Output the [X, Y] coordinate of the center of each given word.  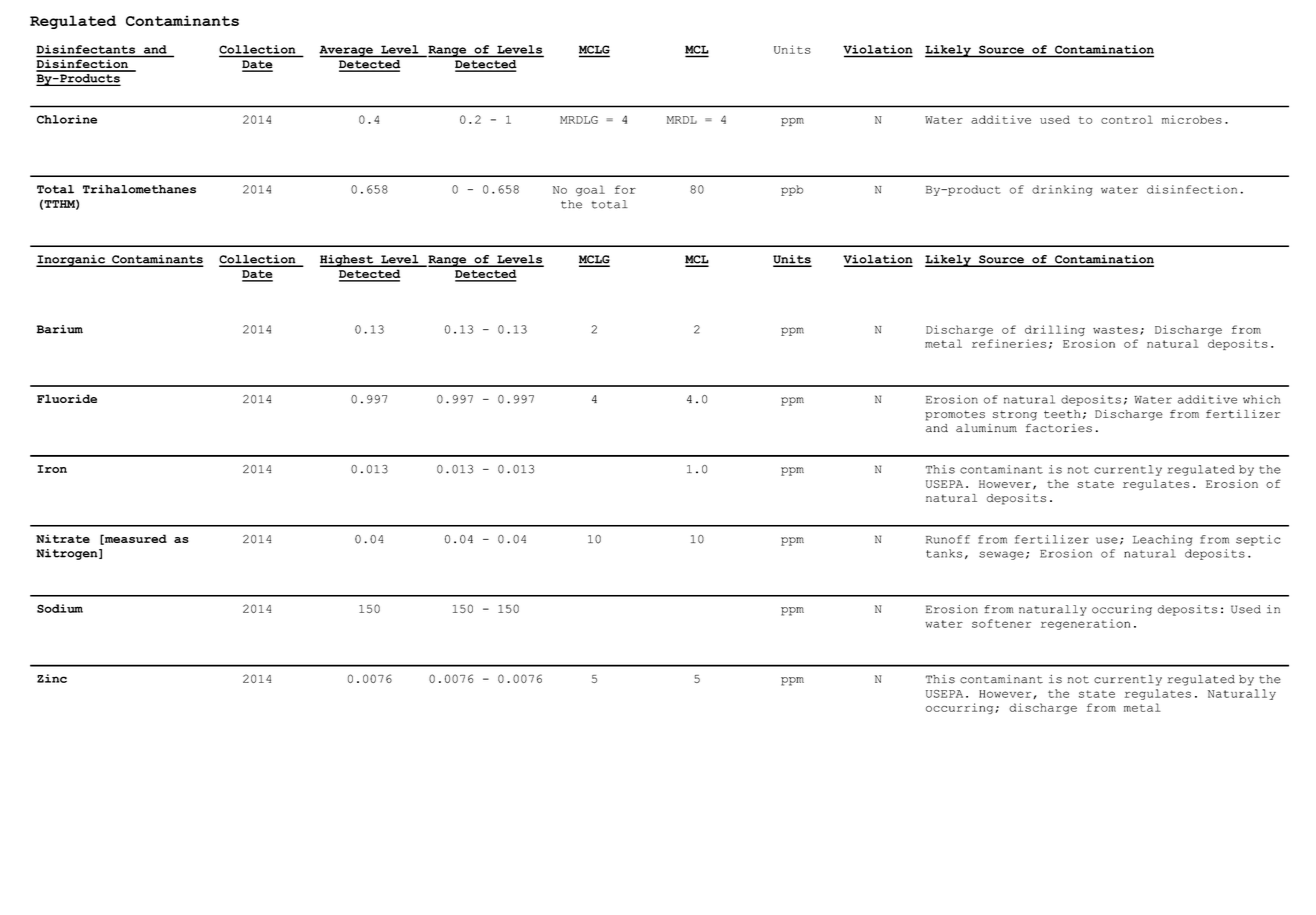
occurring [961, 708]
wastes [1115, 330]
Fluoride [67, 398]
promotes [955, 415]
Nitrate [63, 538]
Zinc [52, 678]
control [1127, 119]
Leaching [1162, 540]
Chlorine [67, 119]
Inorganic [71, 261]
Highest [348, 261]
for [625, 189]
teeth [1062, 414]
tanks [944, 553]
